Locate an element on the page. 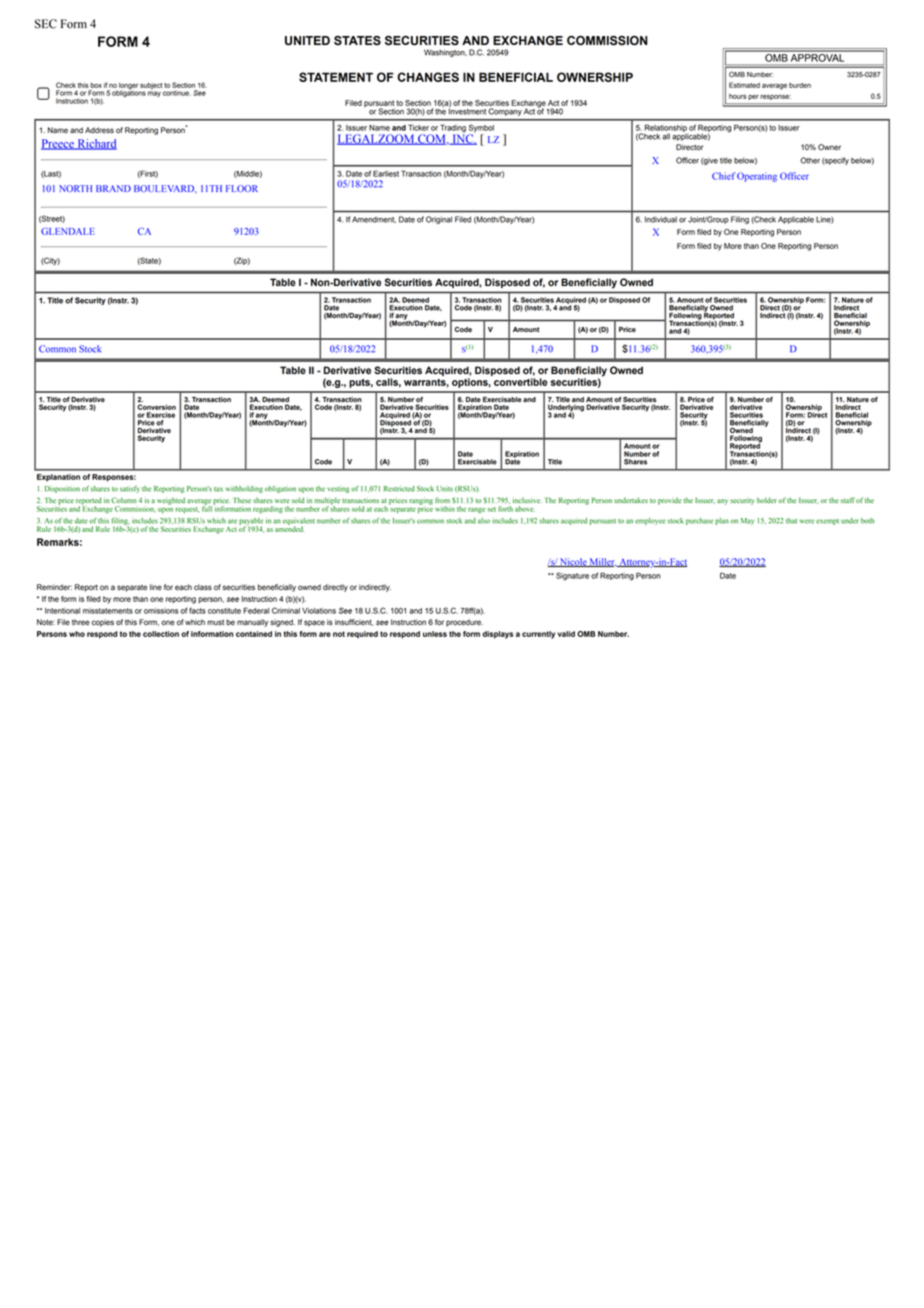 This document has width=924, height=1308. holder is located at coordinates (767, 500).
